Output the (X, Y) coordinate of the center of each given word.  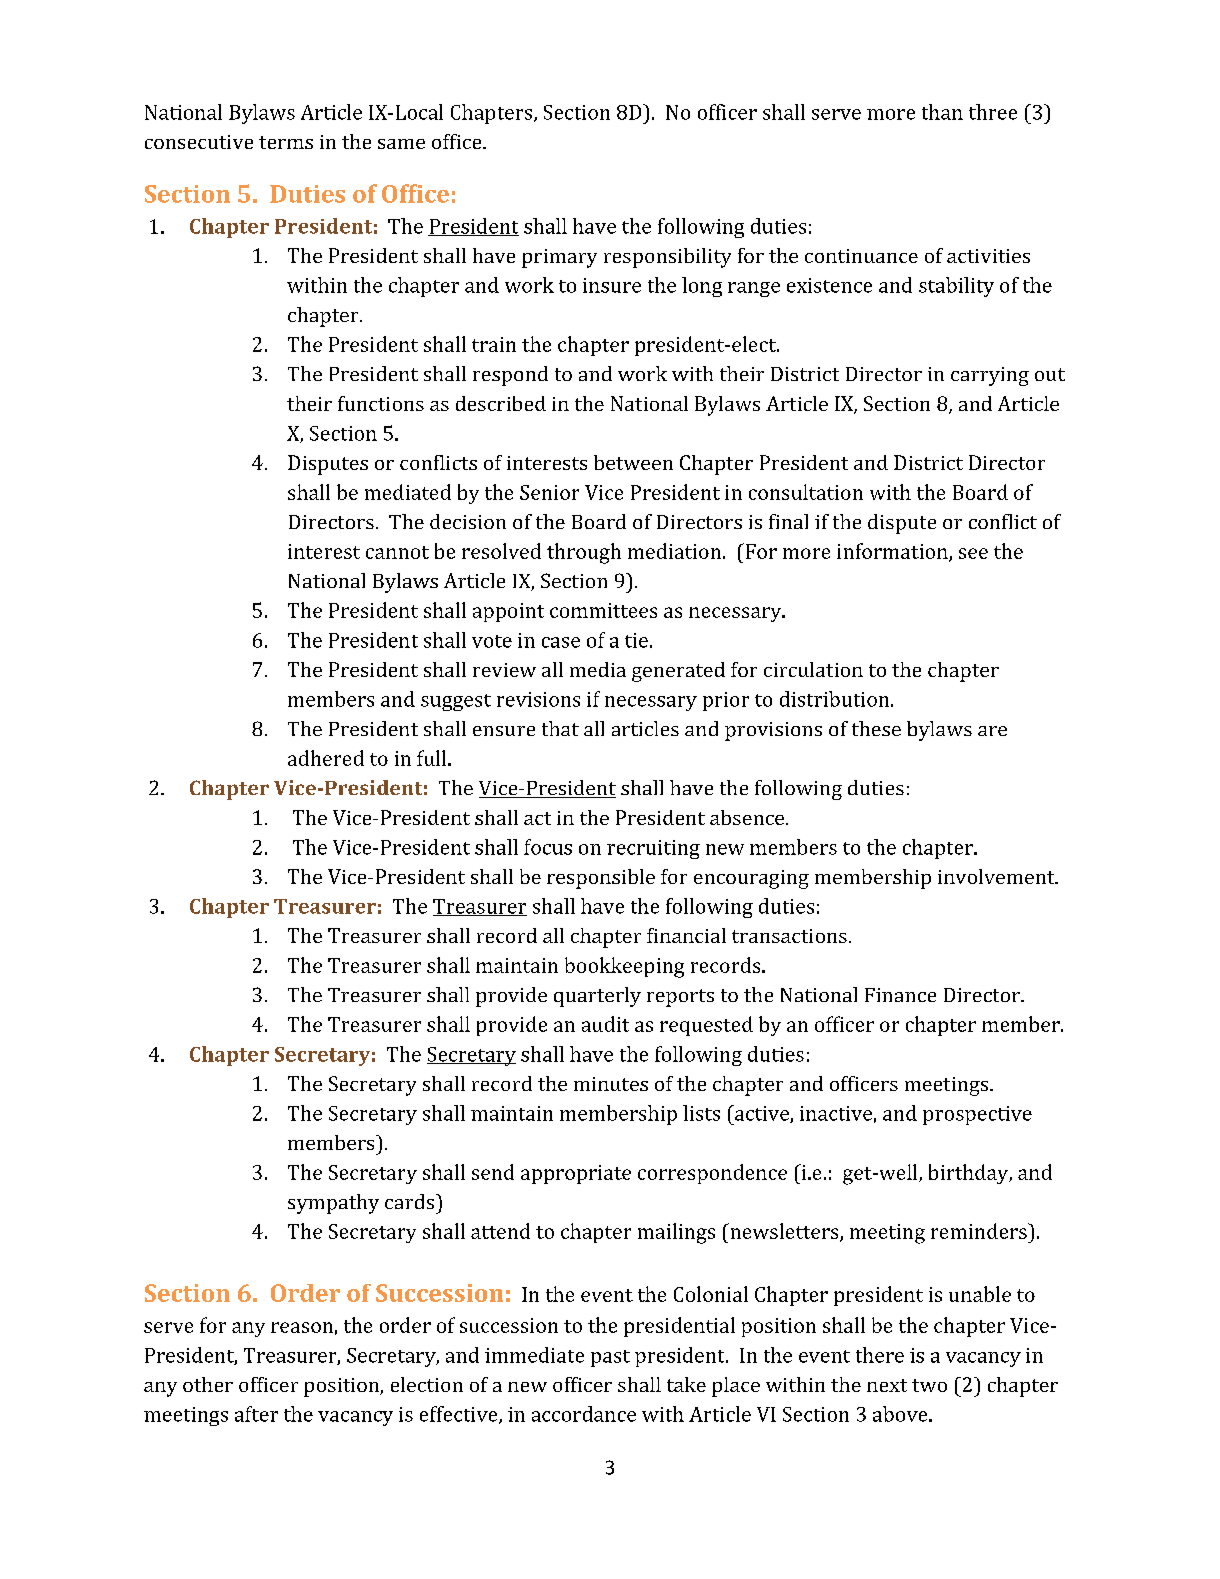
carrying (990, 376)
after (256, 1414)
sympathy (333, 1204)
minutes (611, 1084)
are (992, 731)
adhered (326, 758)
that (560, 728)
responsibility (667, 258)
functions (381, 403)
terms (286, 142)
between (633, 462)
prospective (977, 1115)
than (942, 112)
